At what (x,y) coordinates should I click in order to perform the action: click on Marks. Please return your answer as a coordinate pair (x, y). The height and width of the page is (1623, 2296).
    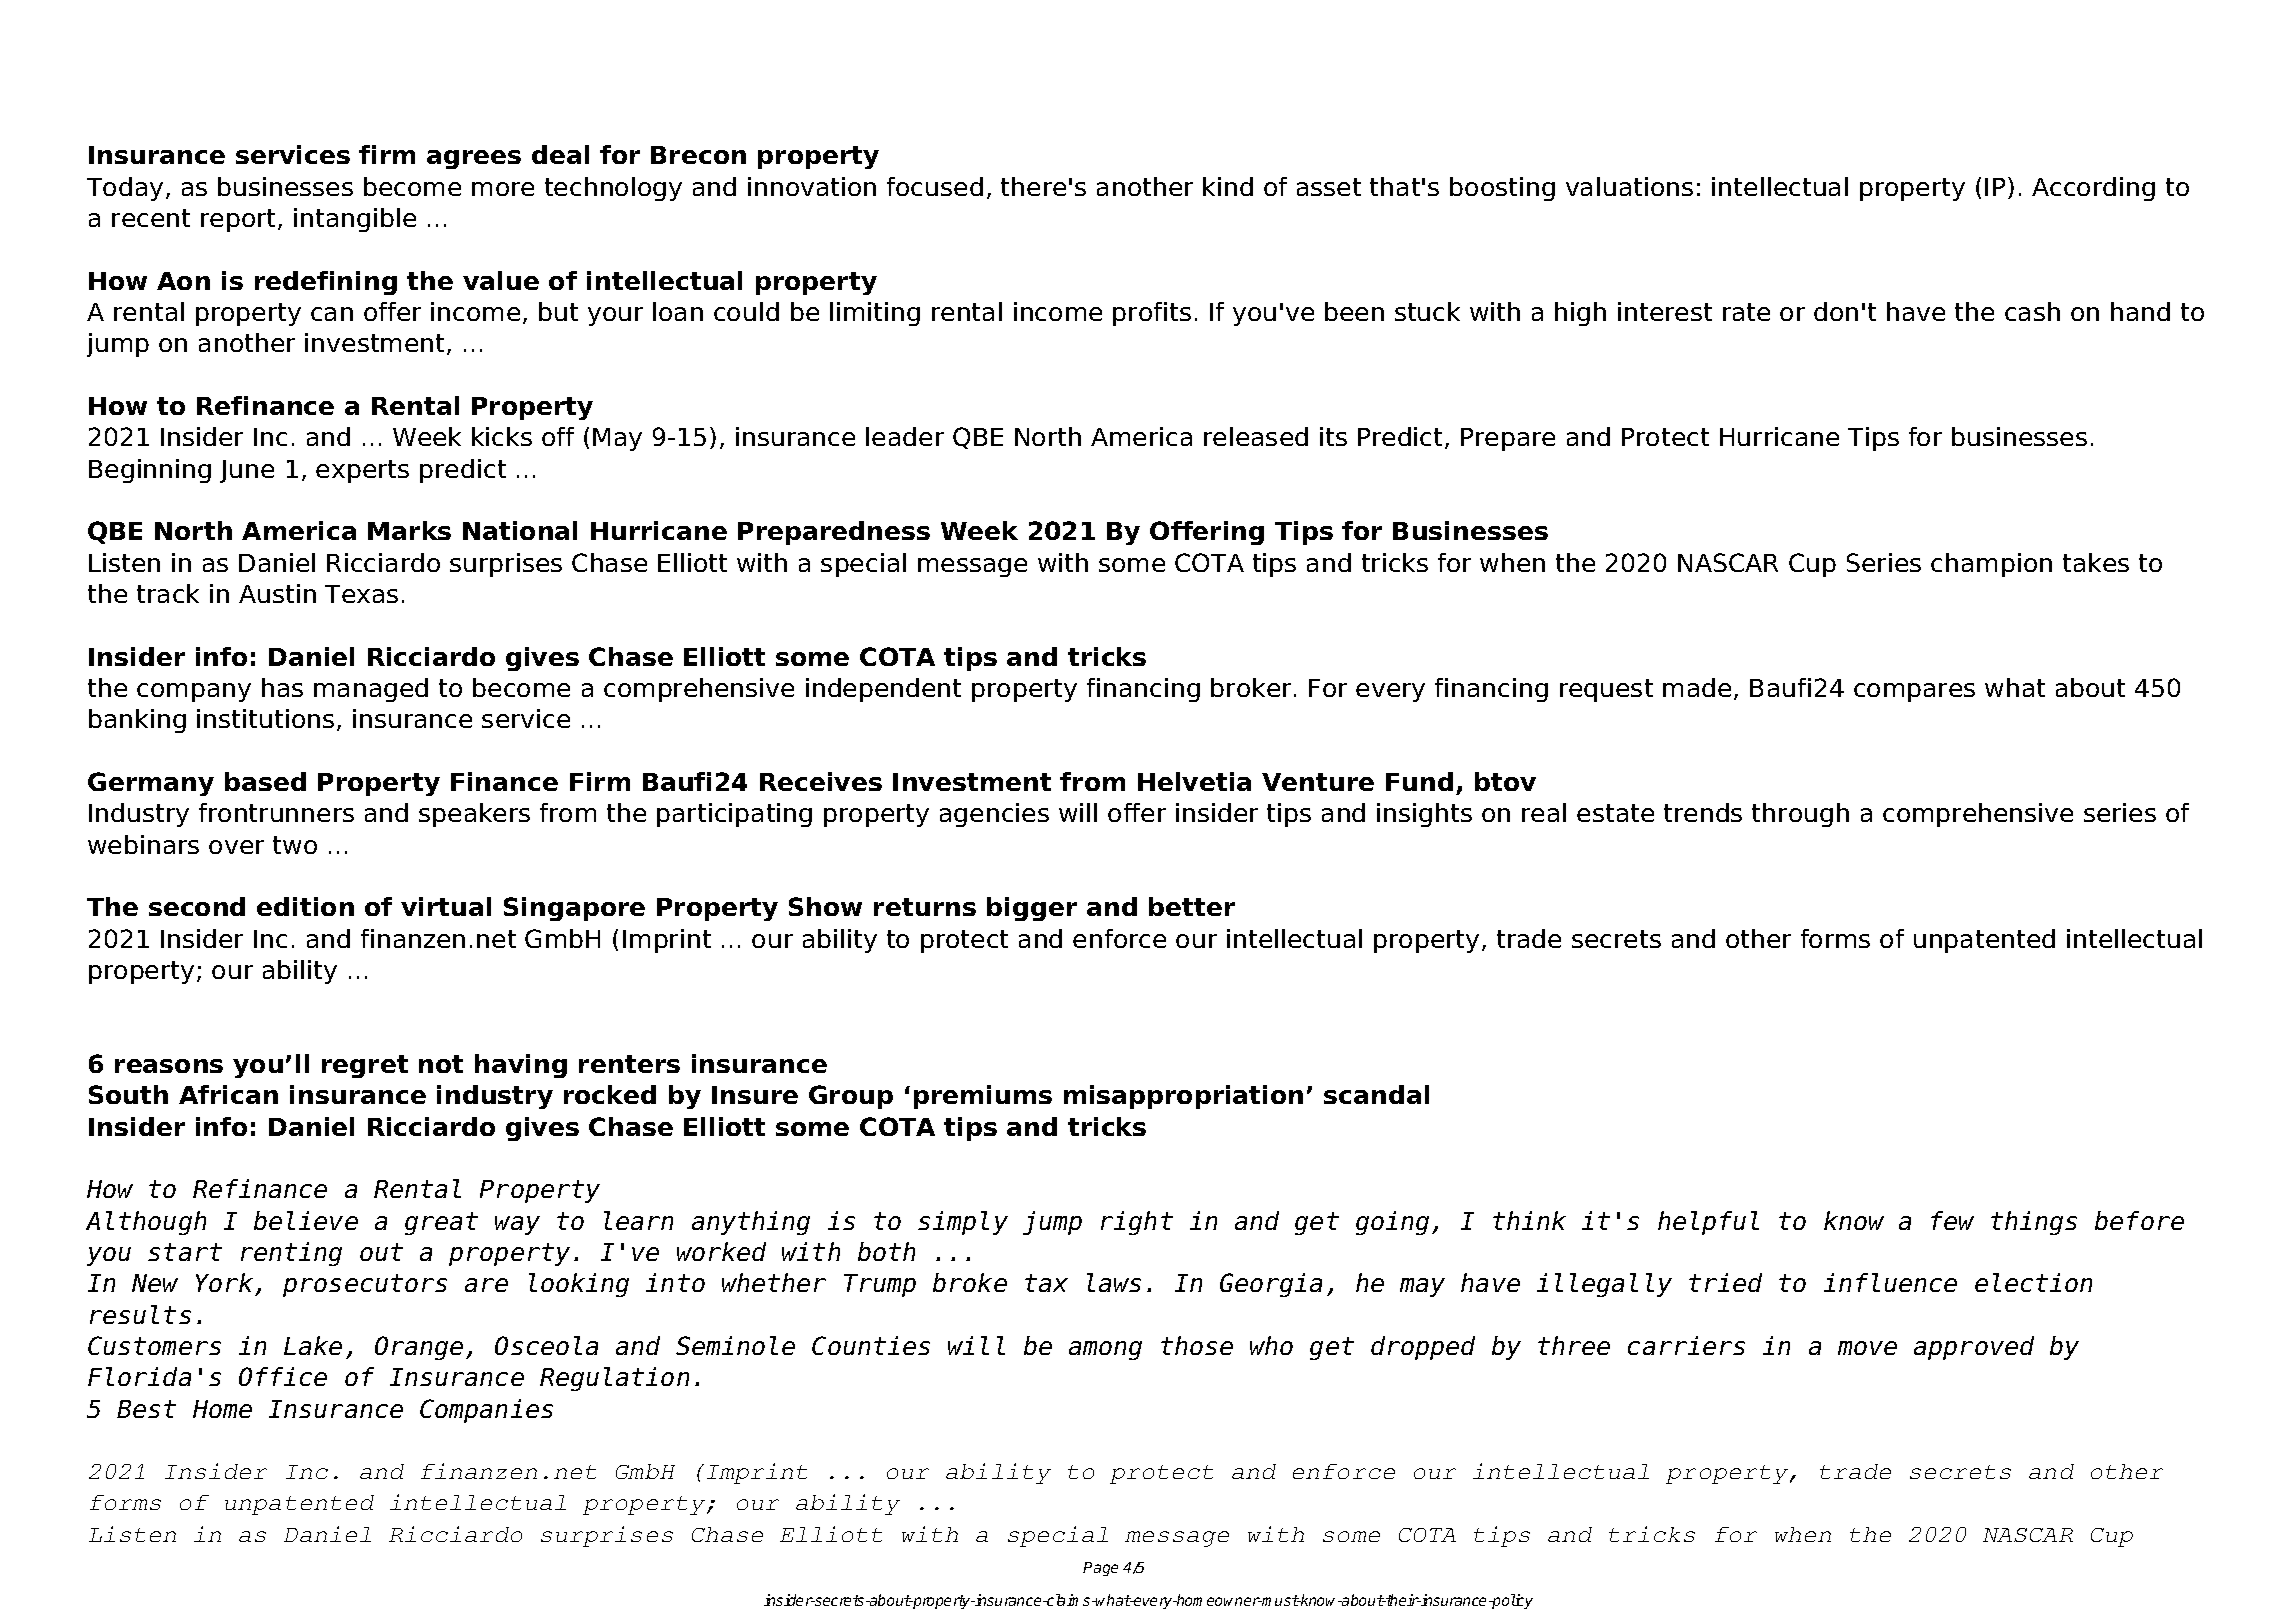
    Looking at the image, I should click on (409, 530).
